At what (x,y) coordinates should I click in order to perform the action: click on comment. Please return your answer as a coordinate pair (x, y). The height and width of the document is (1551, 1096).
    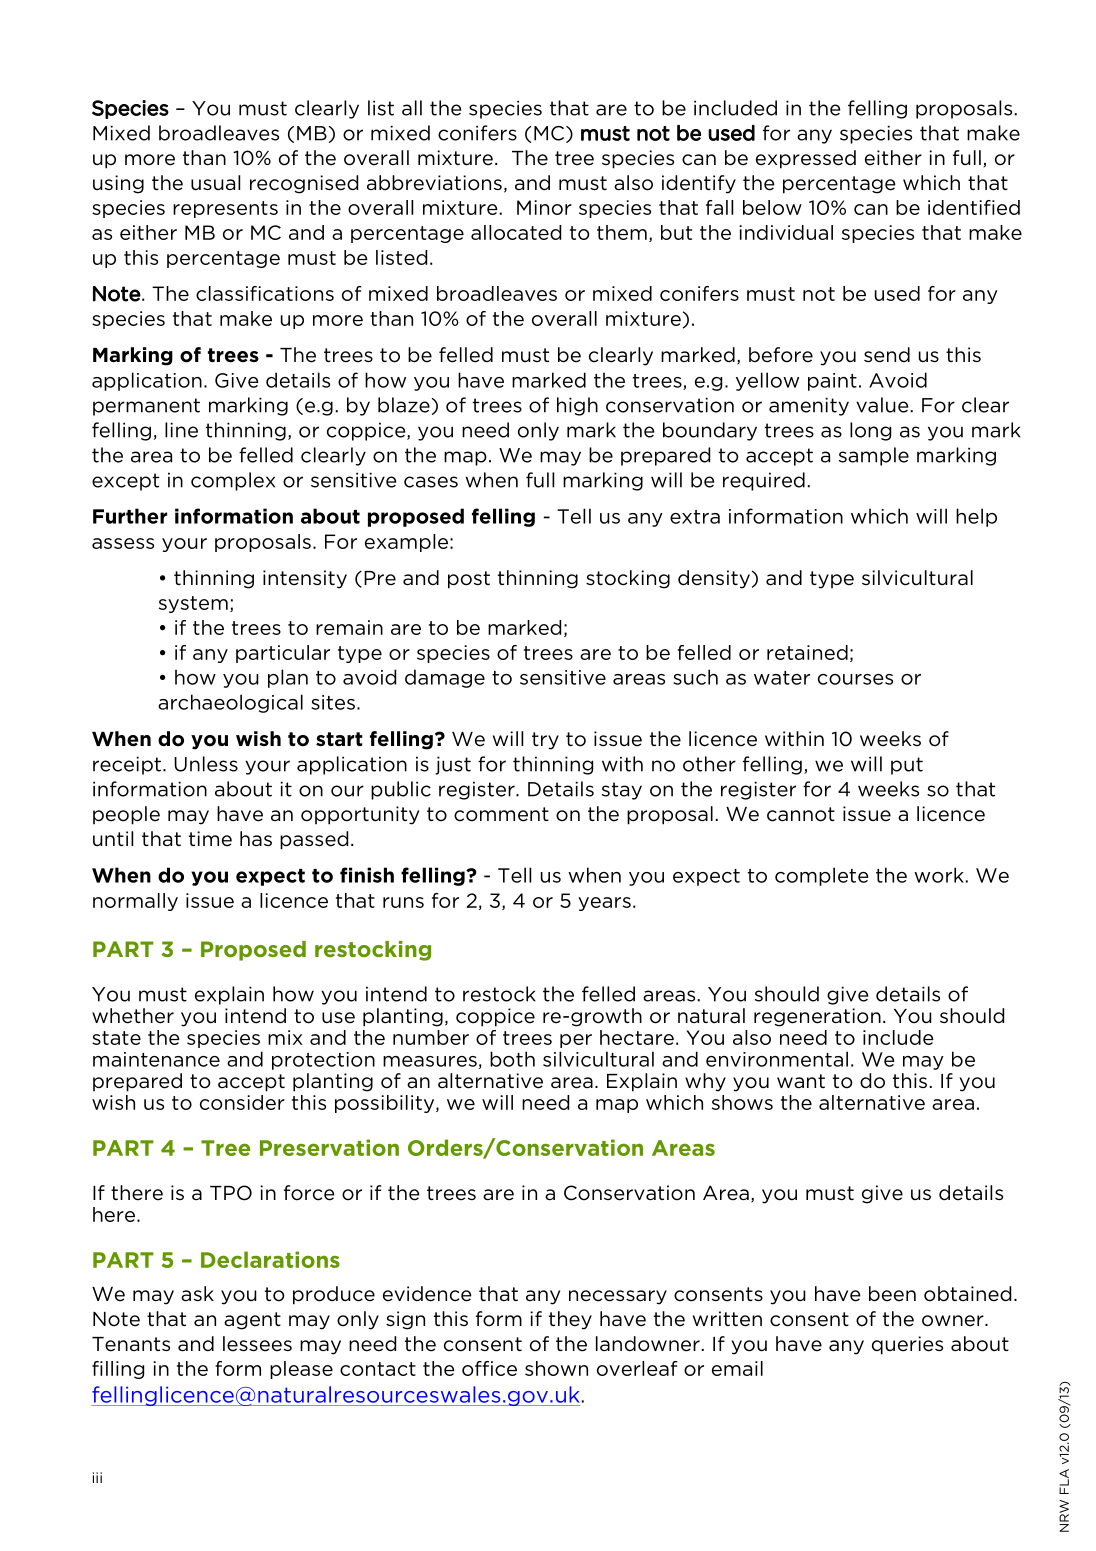
    Looking at the image, I should click on (501, 814).
